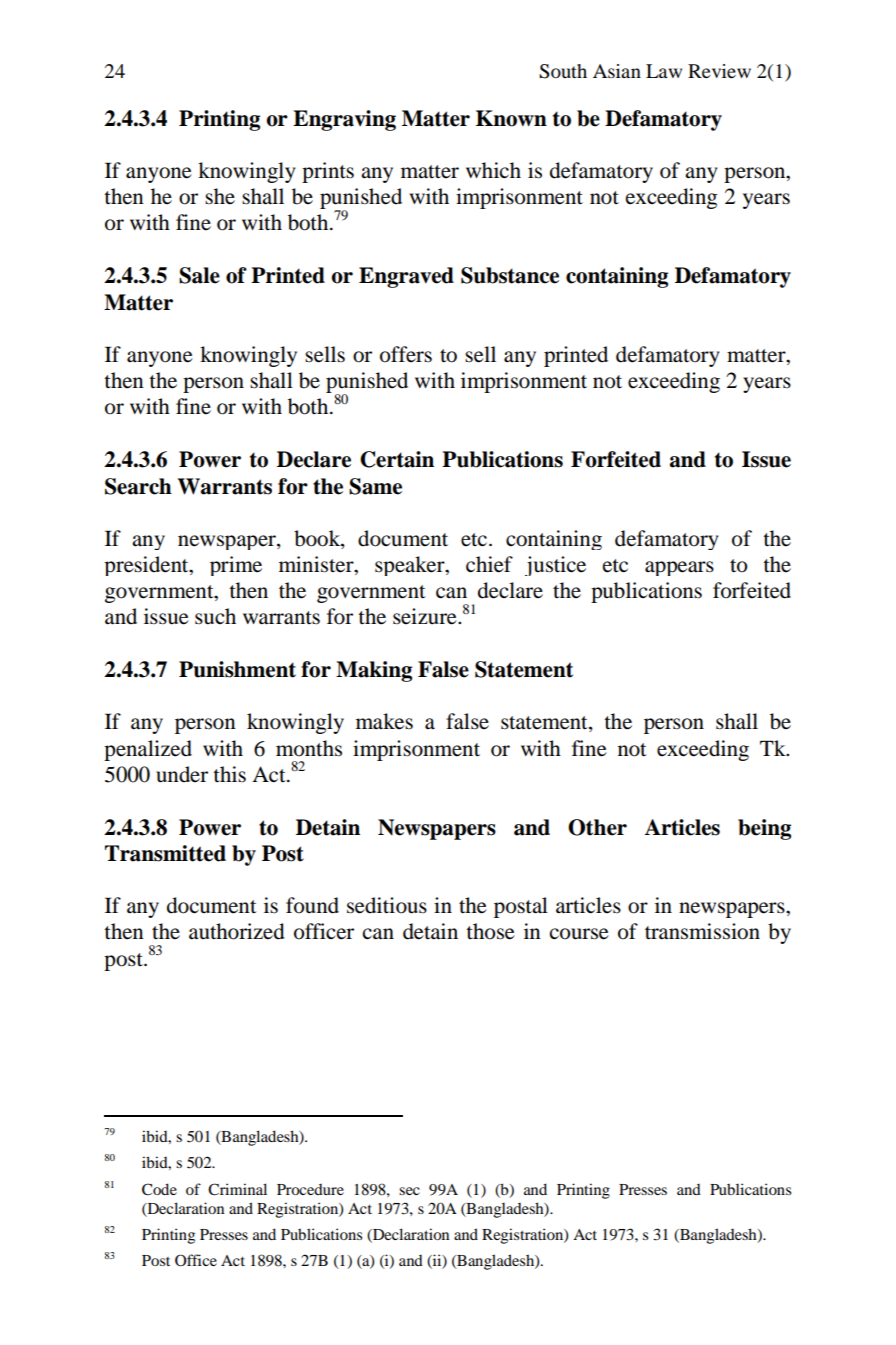 The height and width of the screenshot is (1345, 896). Describe the element at coordinates (679, 568) in the screenshot. I see `appears` at that location.
